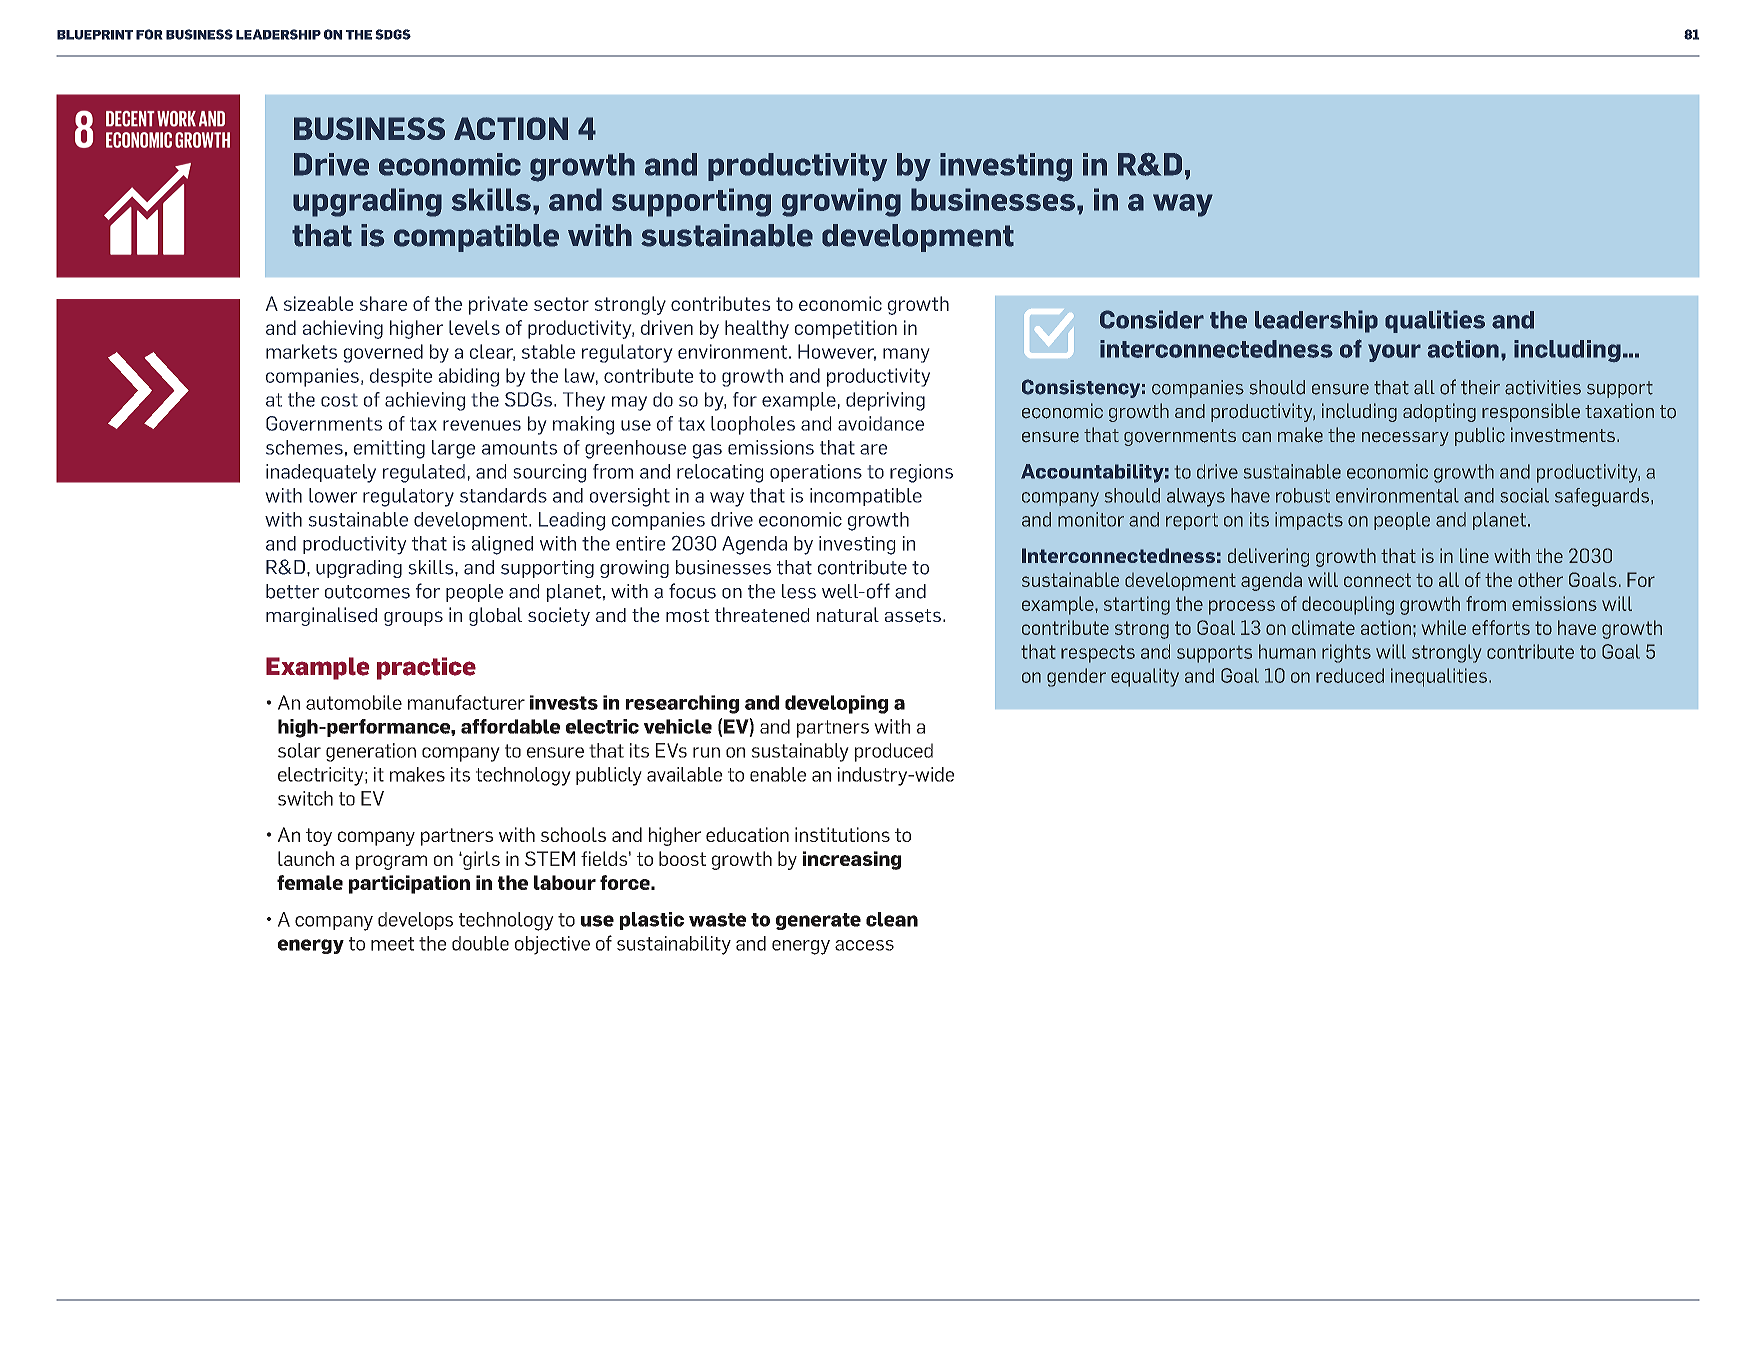 The width and height of the document is (1756, 1357). What do you see at coordinates (848, 614) in the document?
I see `natural` at bounding box center [848, 614].
